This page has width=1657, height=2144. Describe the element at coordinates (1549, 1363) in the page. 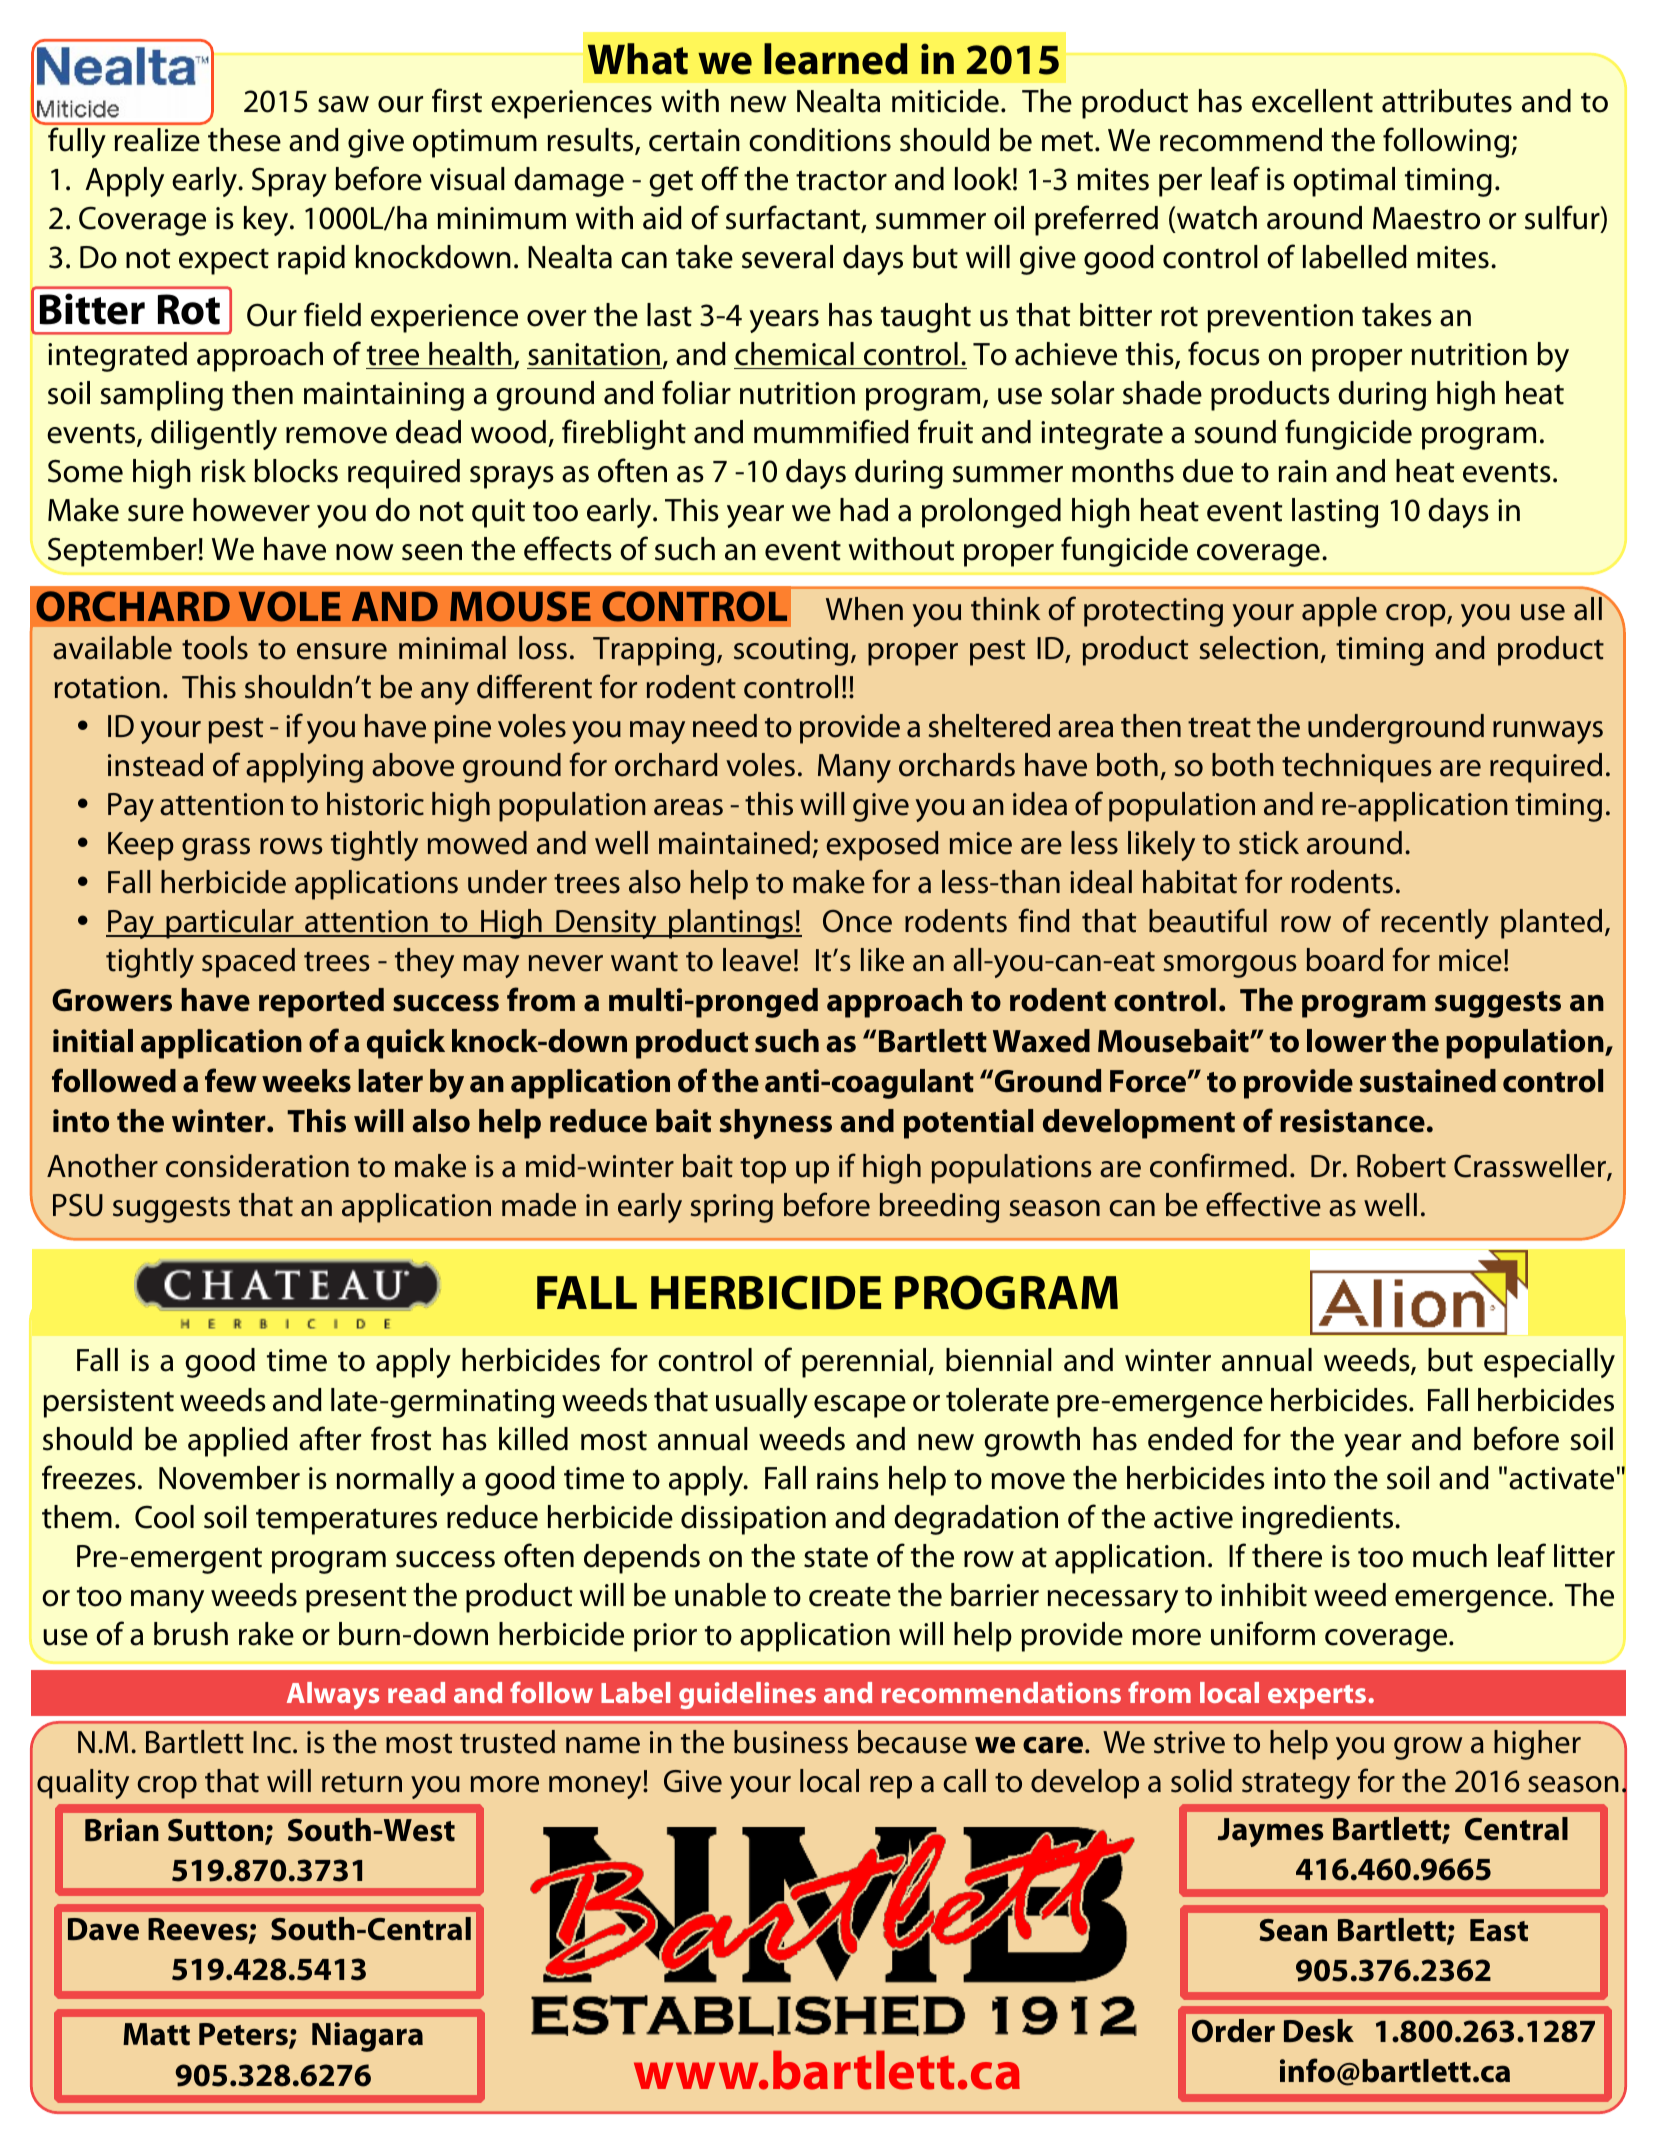

I see `especially` at that location.
